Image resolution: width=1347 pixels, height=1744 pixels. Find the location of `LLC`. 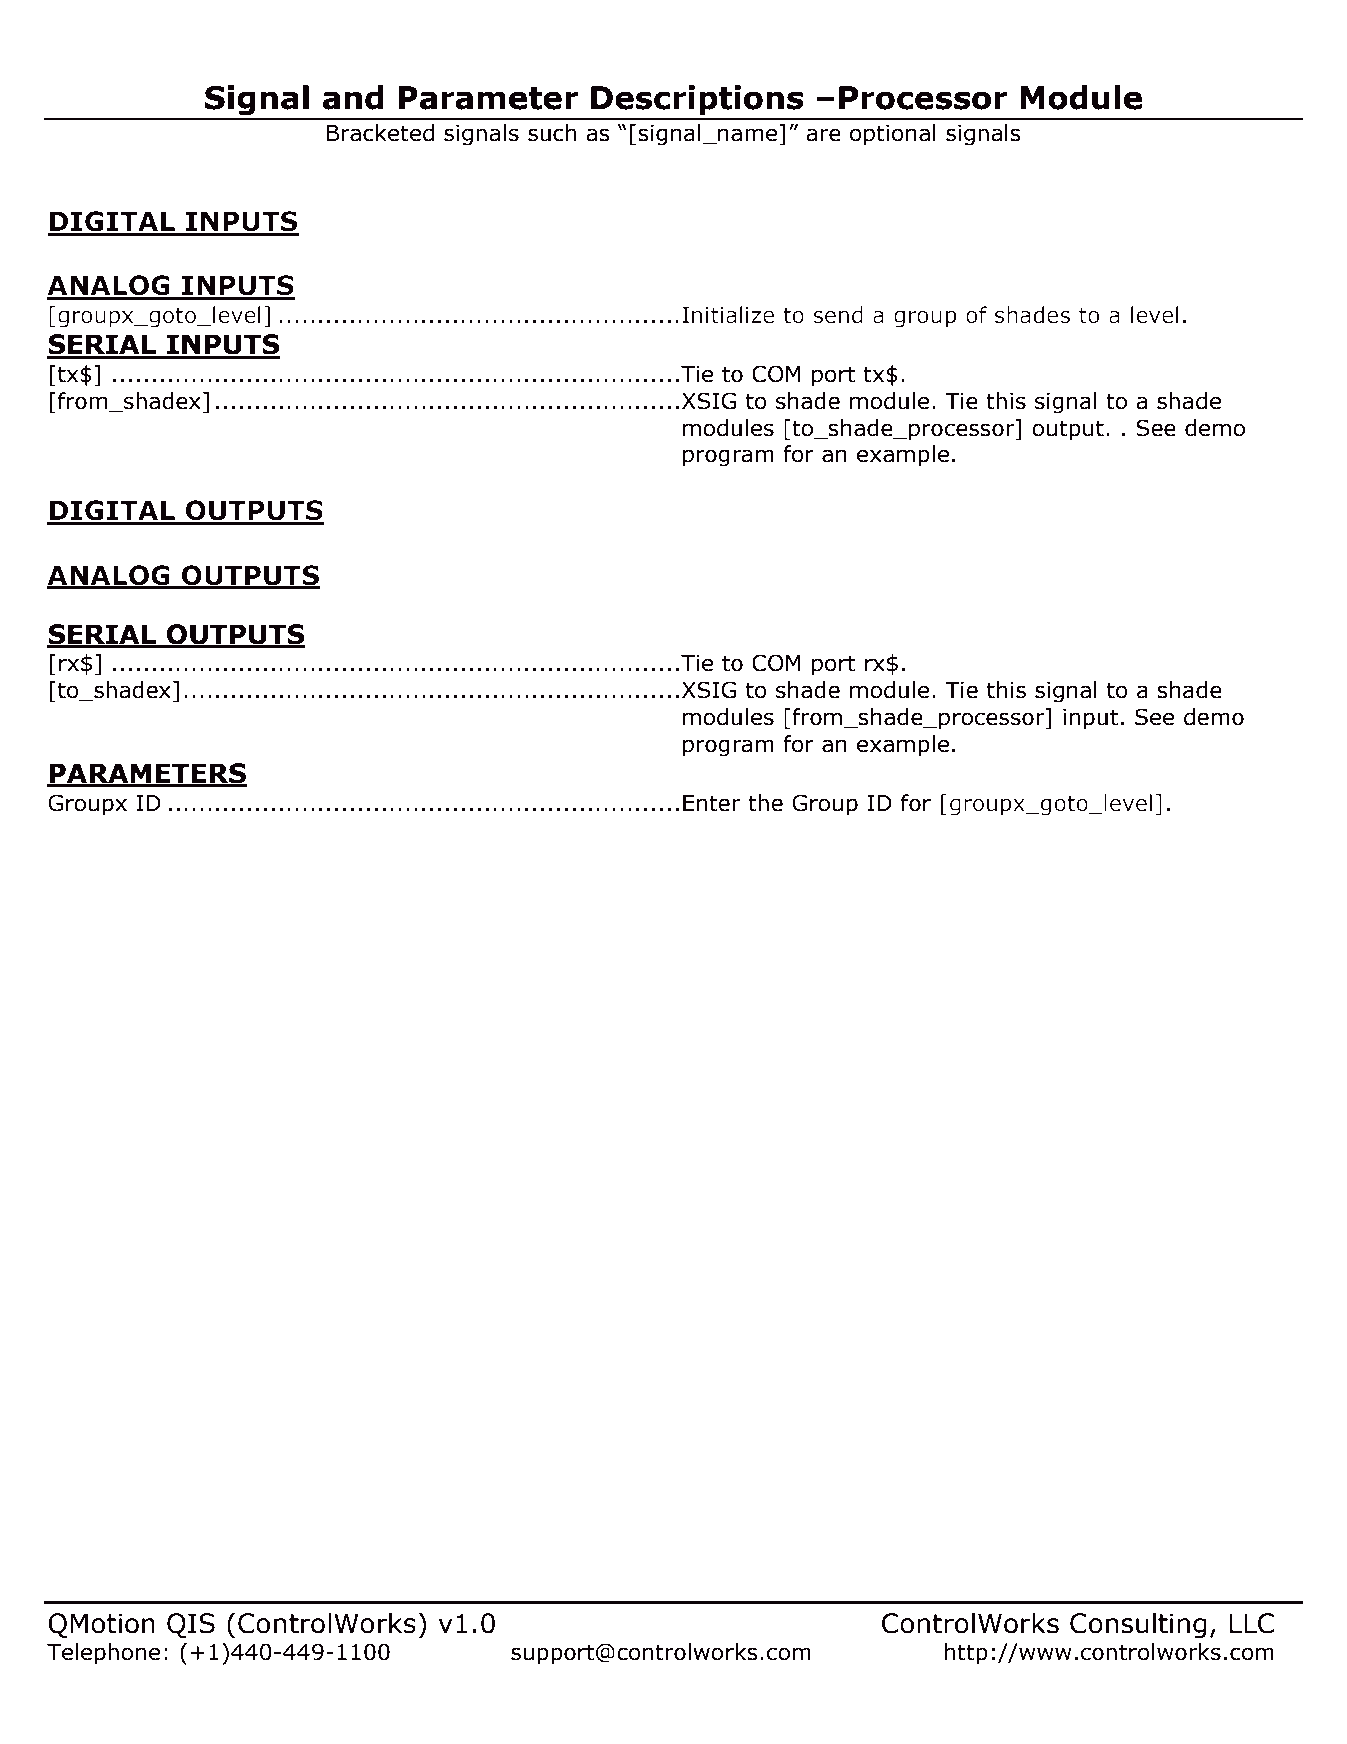

LLC is located at coordinates (1251, 1623).
